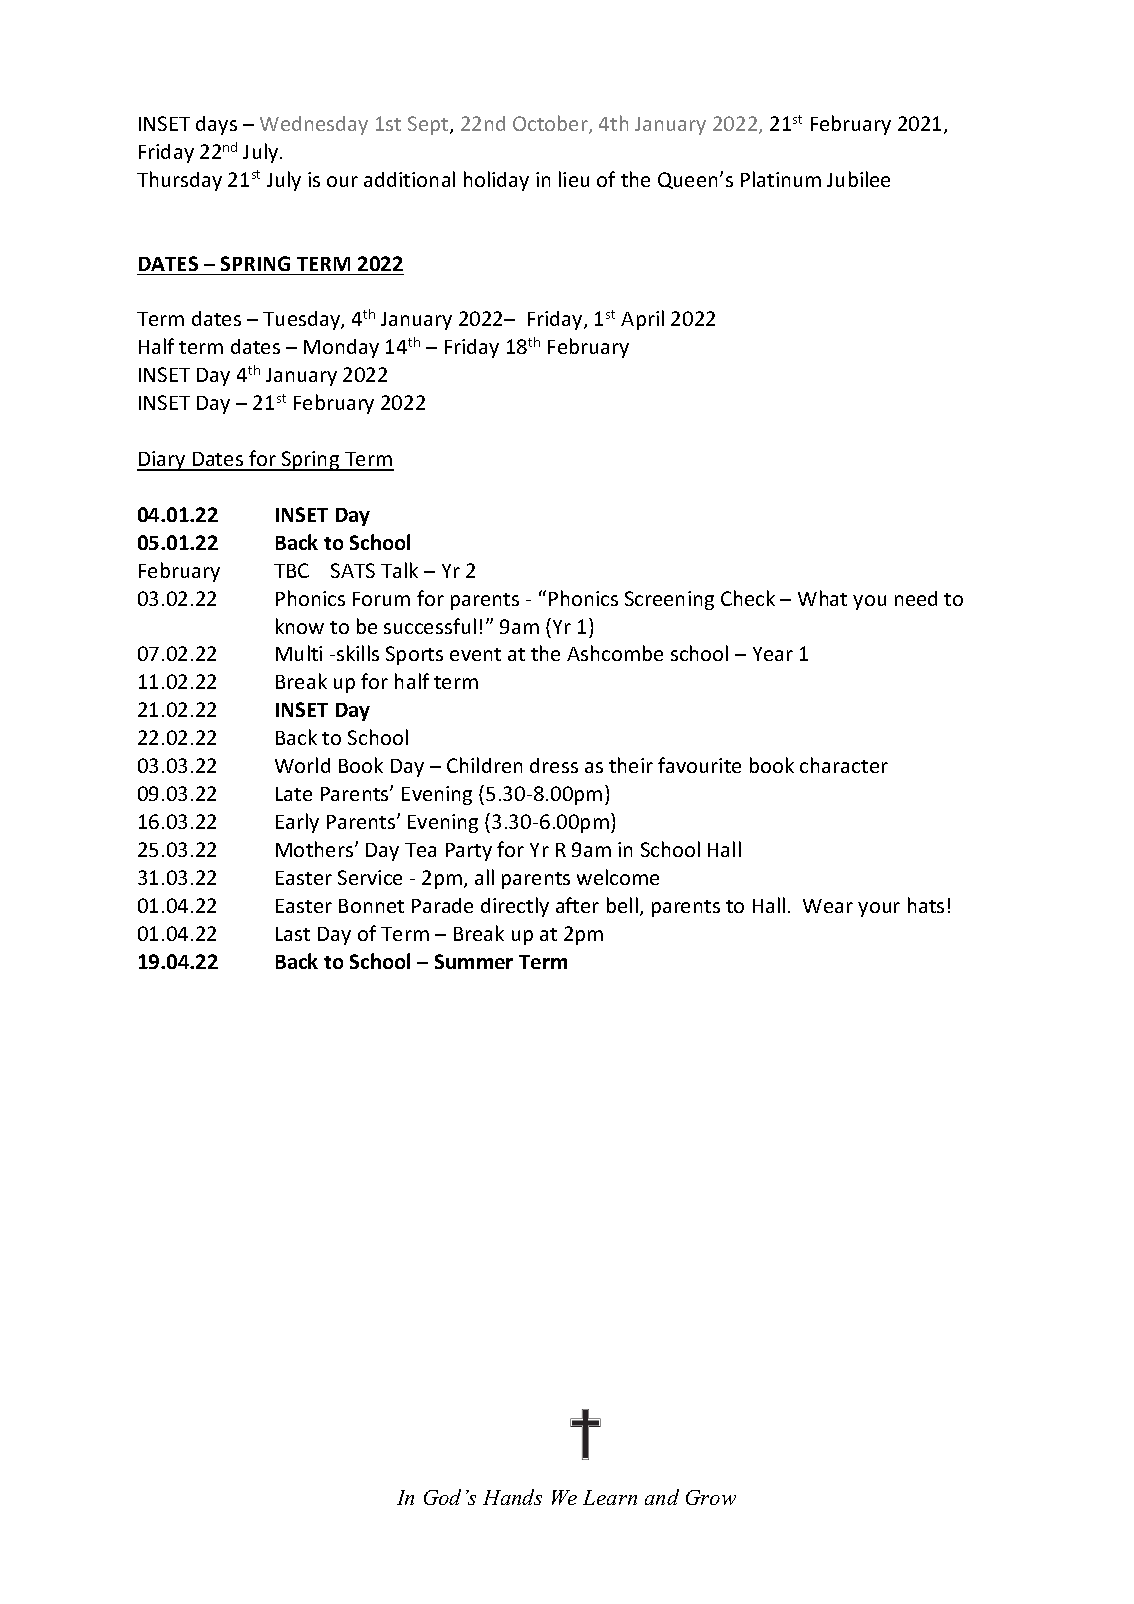 Image resolution: width=1134 pixels, height=1604 pixels. Describe the element at coordinates (858, 179) in the screenshot. I see `Jubilee` at that location.
